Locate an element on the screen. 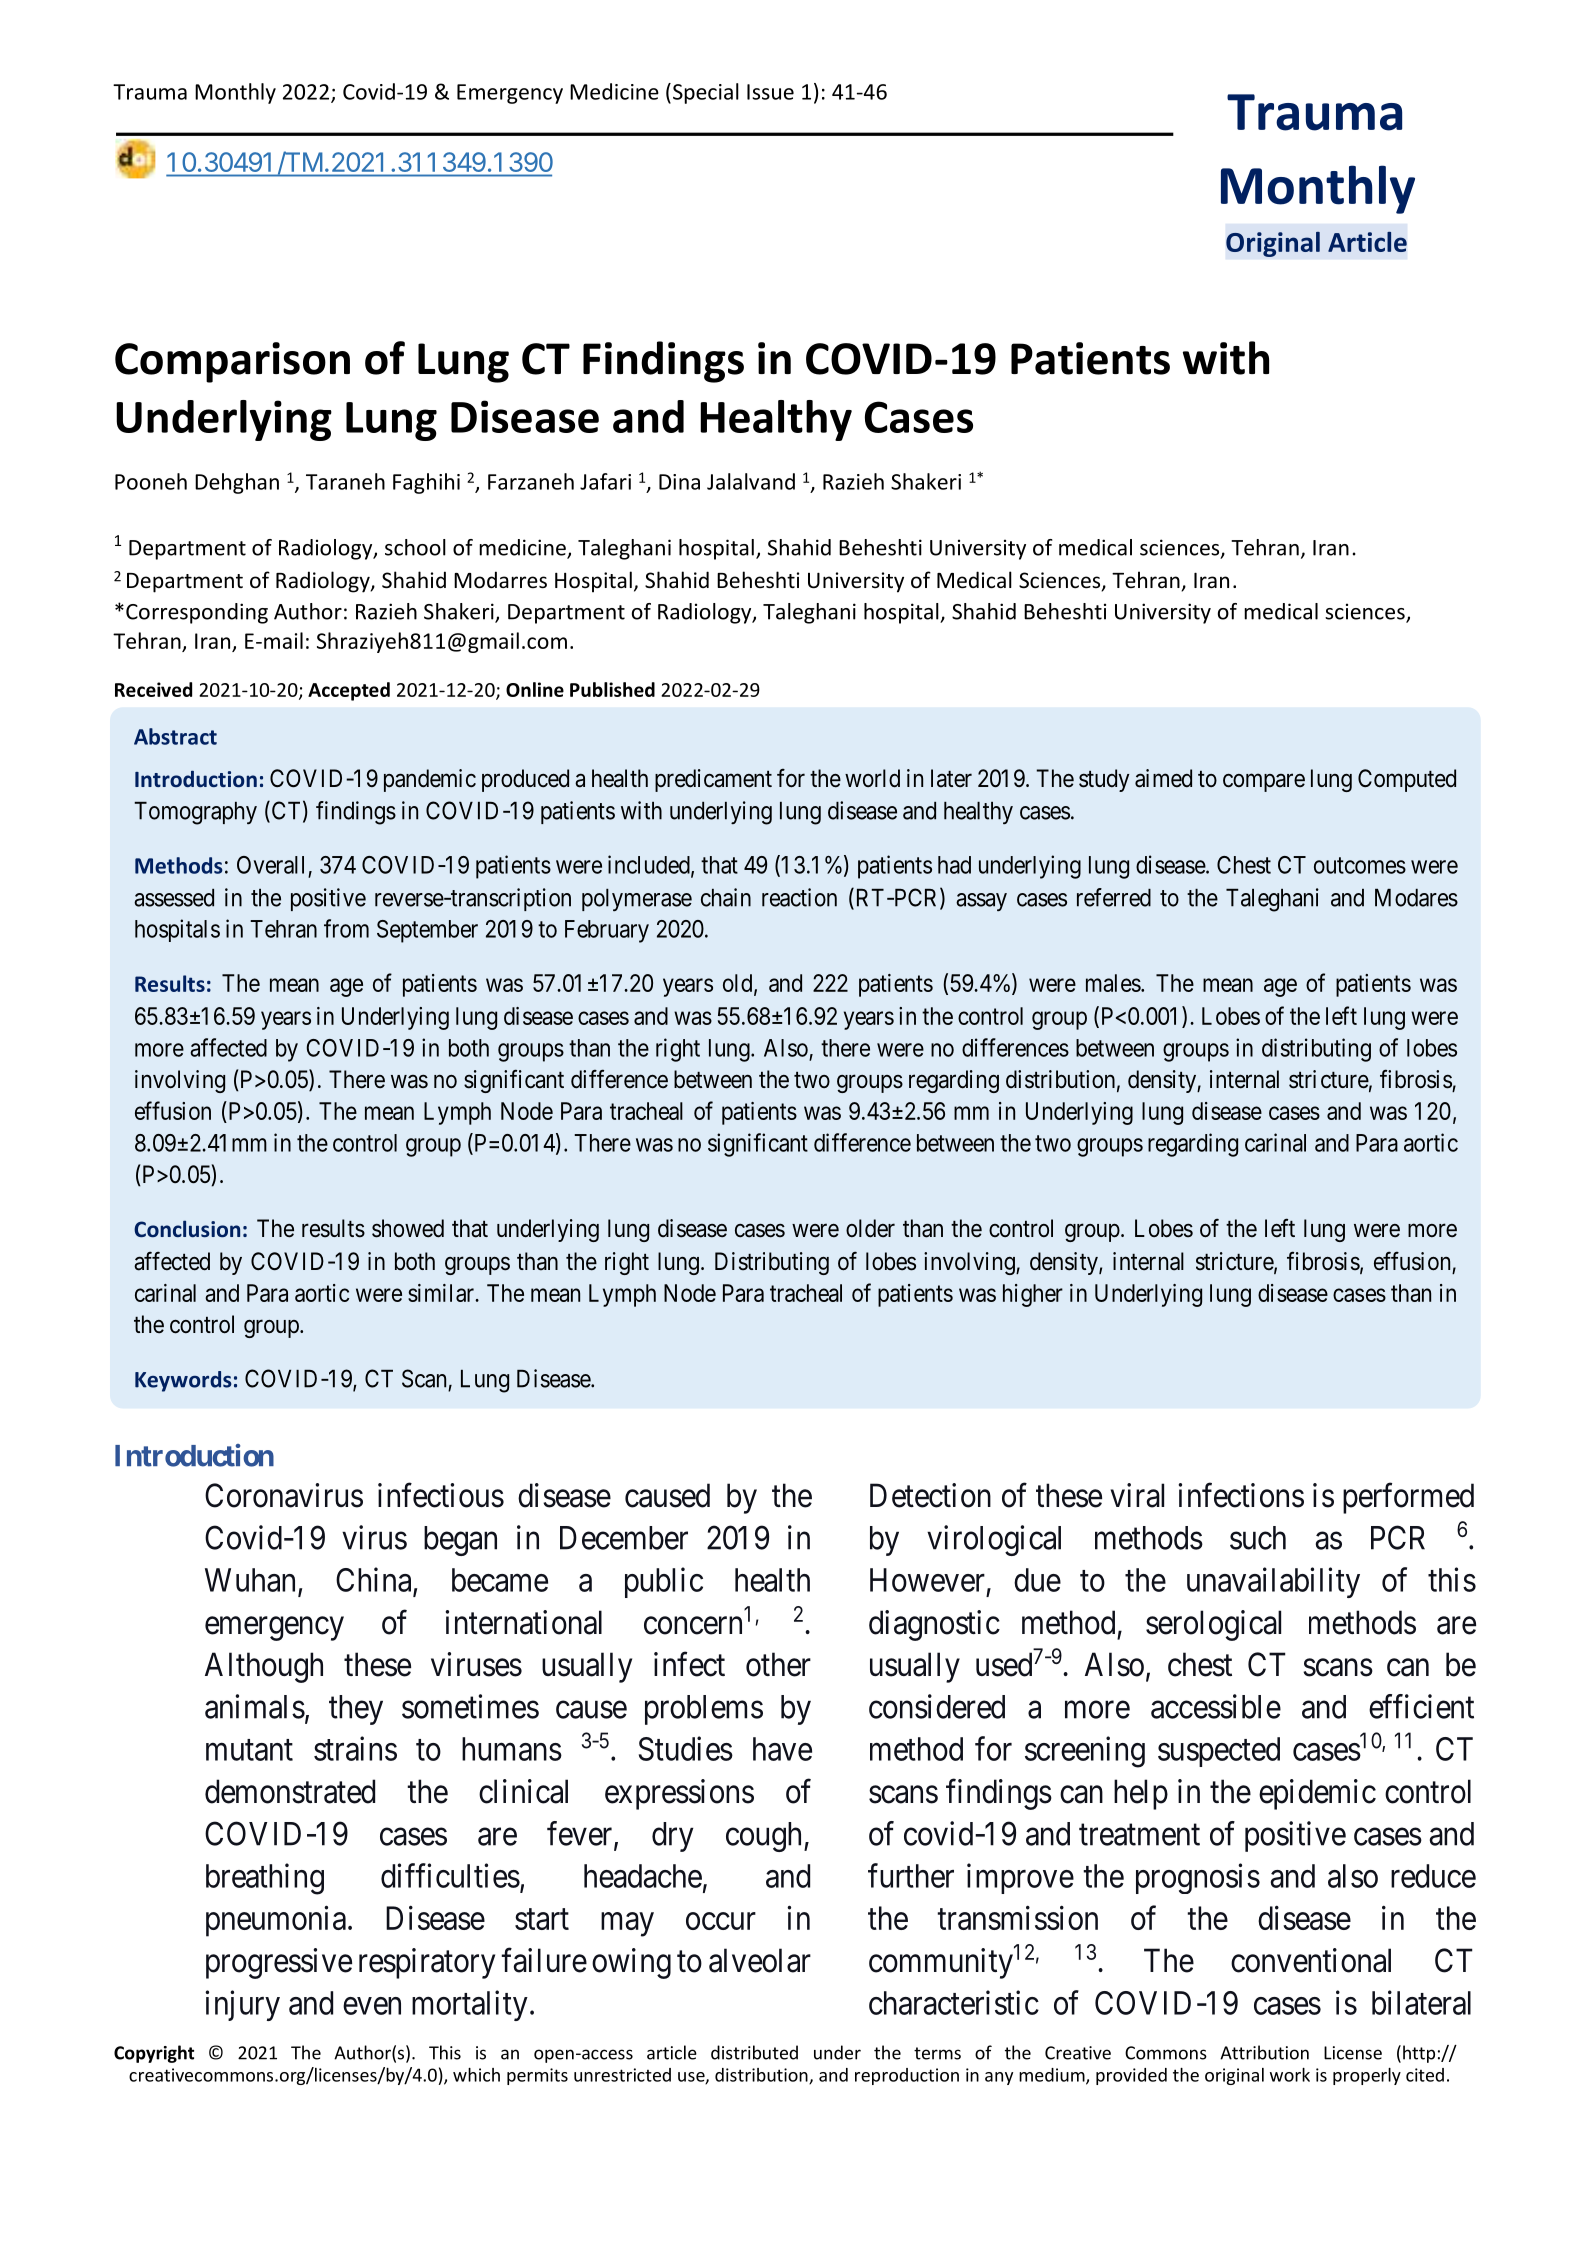 This screenshot has width=1586, height=2243. Published is located at coordinates (612, 689).
